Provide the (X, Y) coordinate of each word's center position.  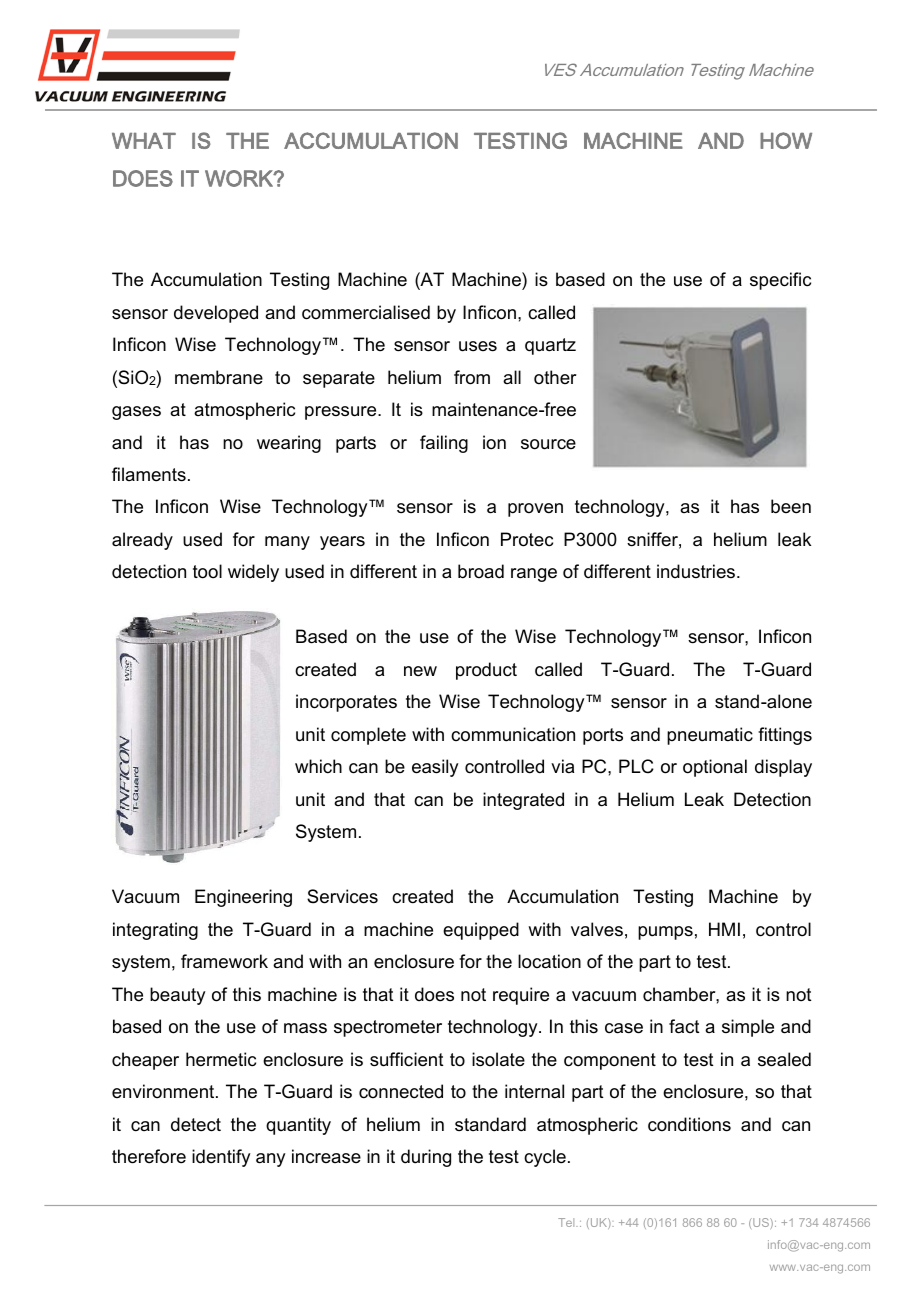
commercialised (366, 312)
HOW (786, 140)
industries (696, 571)
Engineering (243, 898)
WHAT (144, 141)
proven (535, 510)
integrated (523, 801)
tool (207, 571)
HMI (724, 929)
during (426, 1158)
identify (221, 1158)
